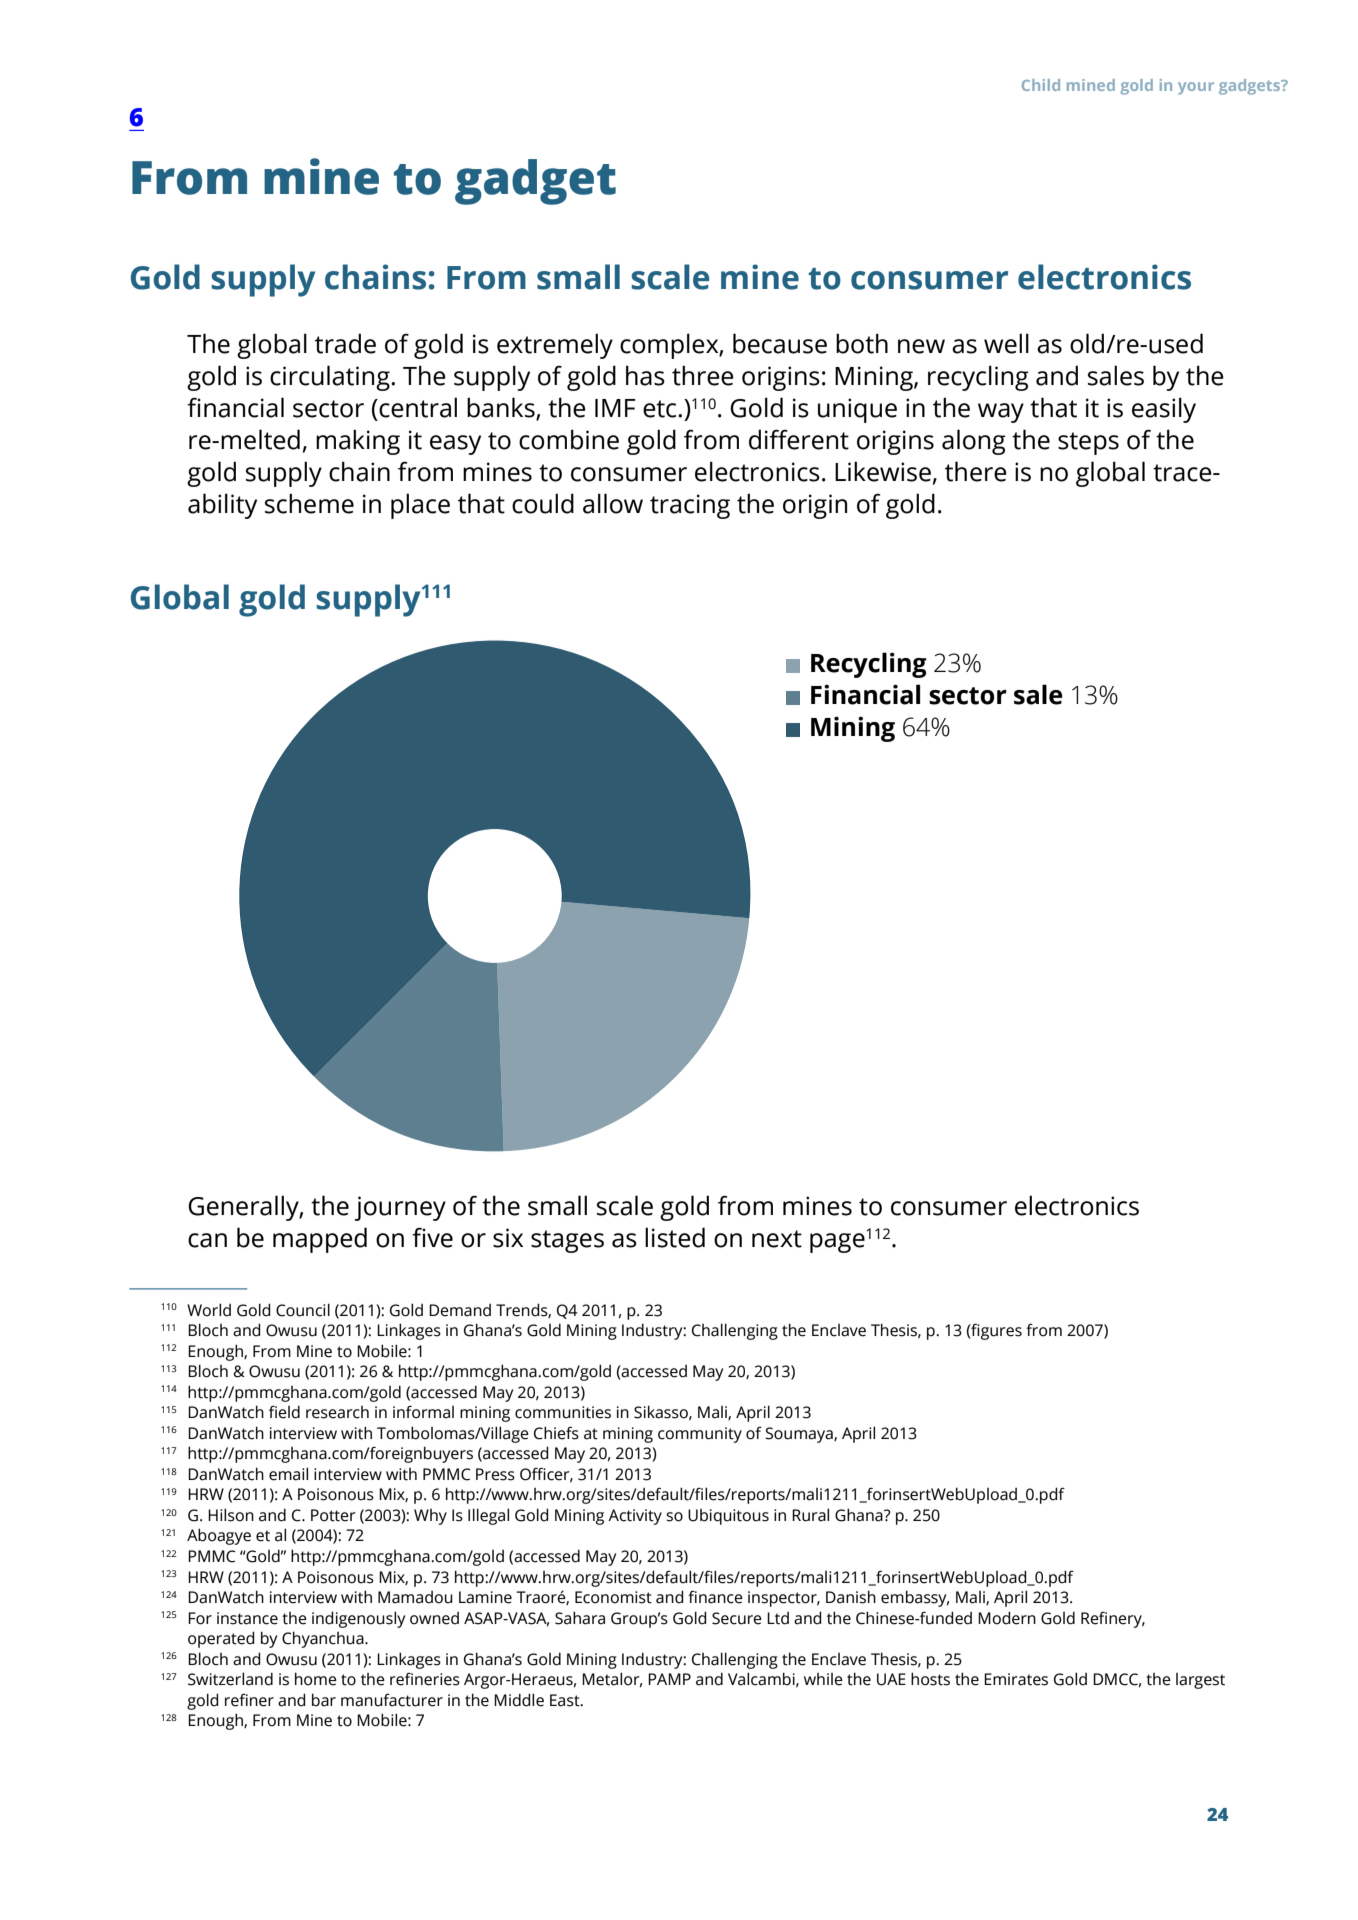 This image has height=1920, width=1358. Describe the element at coordinates (780, 343) in the image. I see `because` at that location.
